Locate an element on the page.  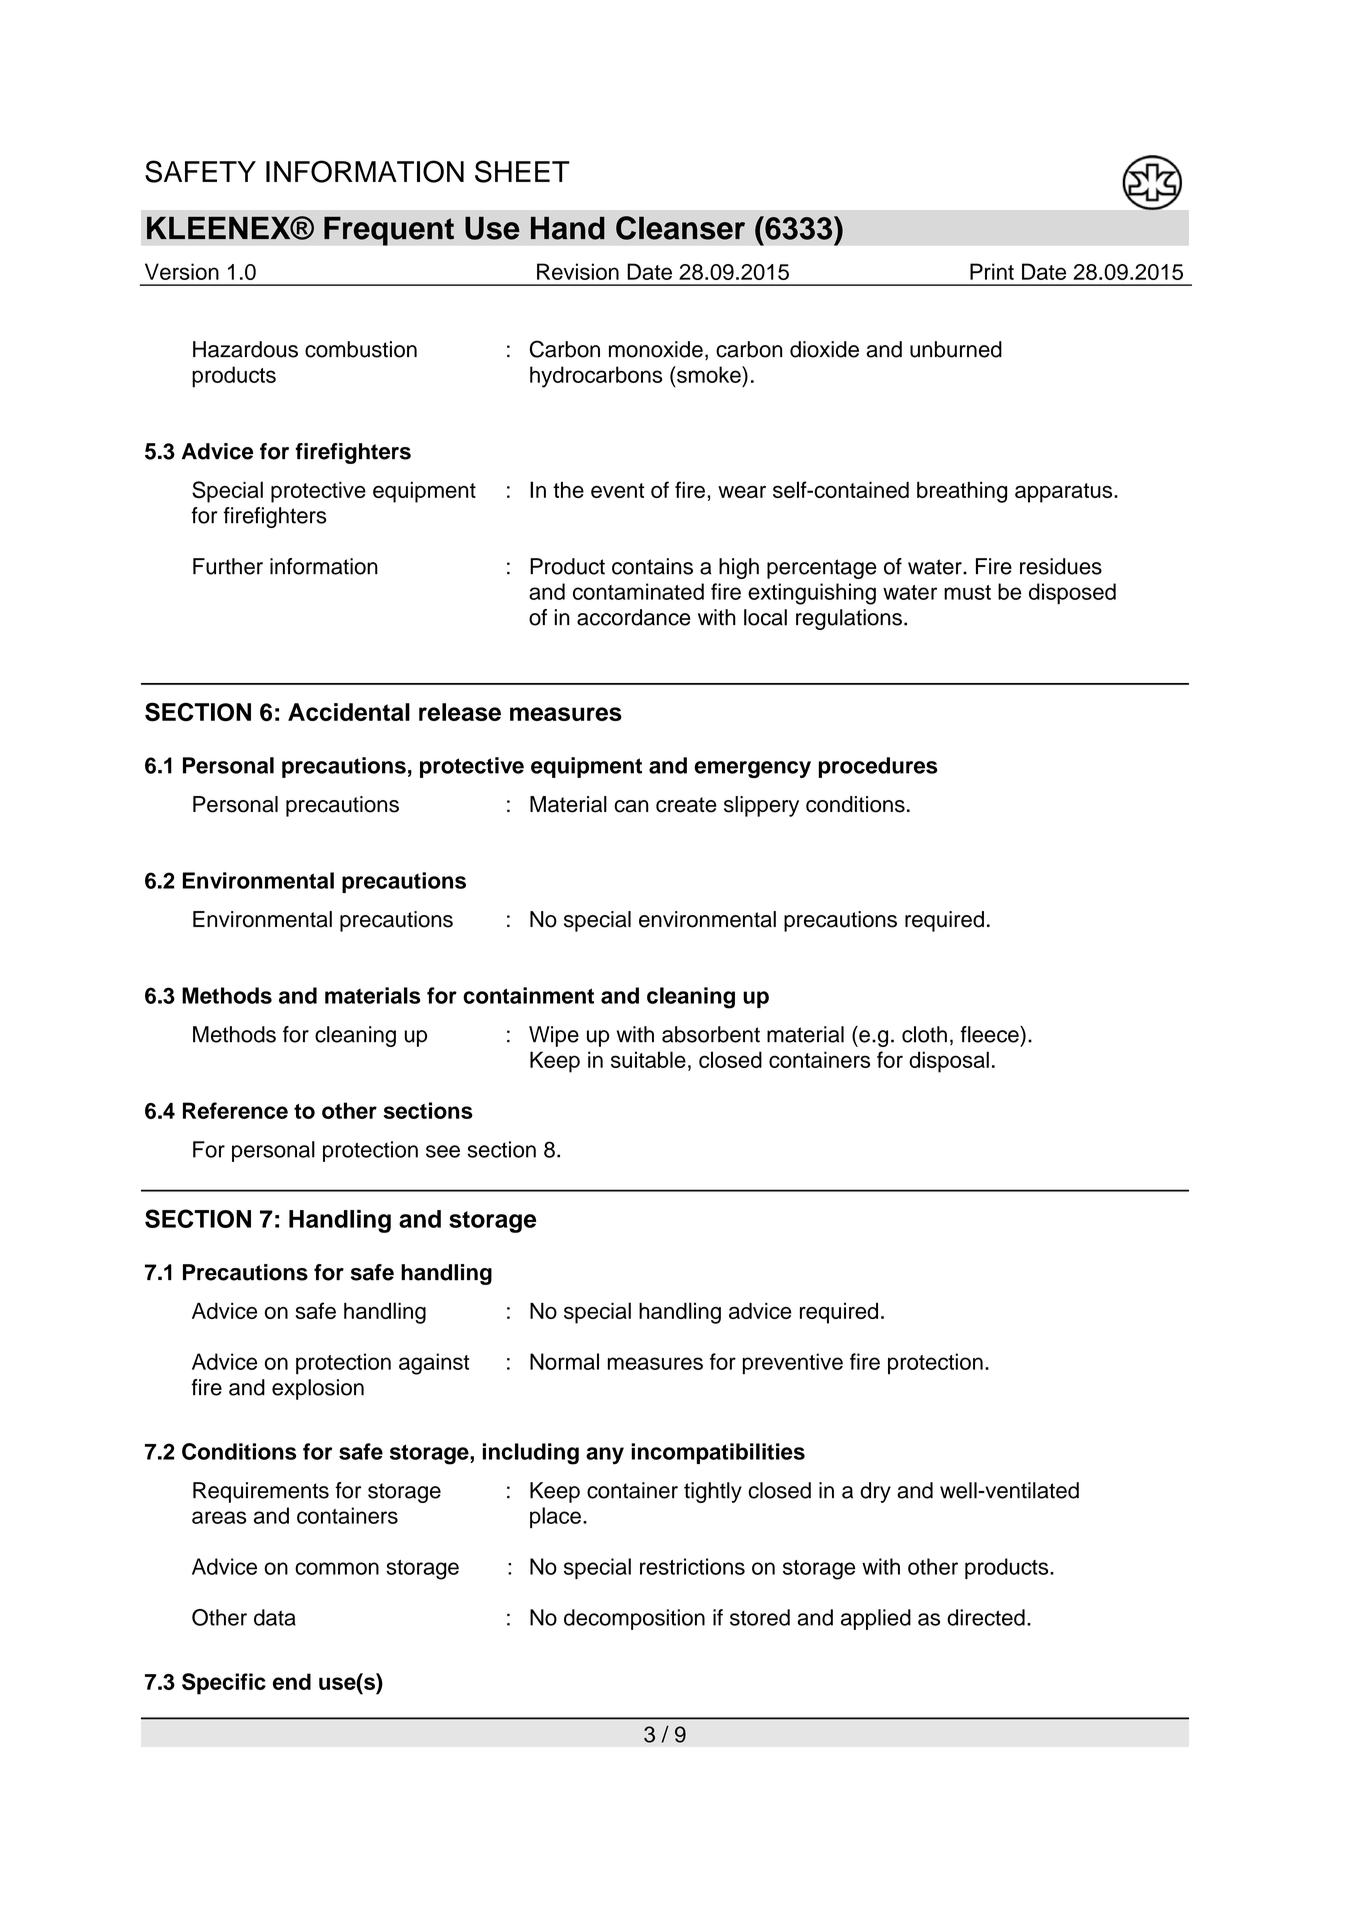
must is located at coordinates (967, 592).
